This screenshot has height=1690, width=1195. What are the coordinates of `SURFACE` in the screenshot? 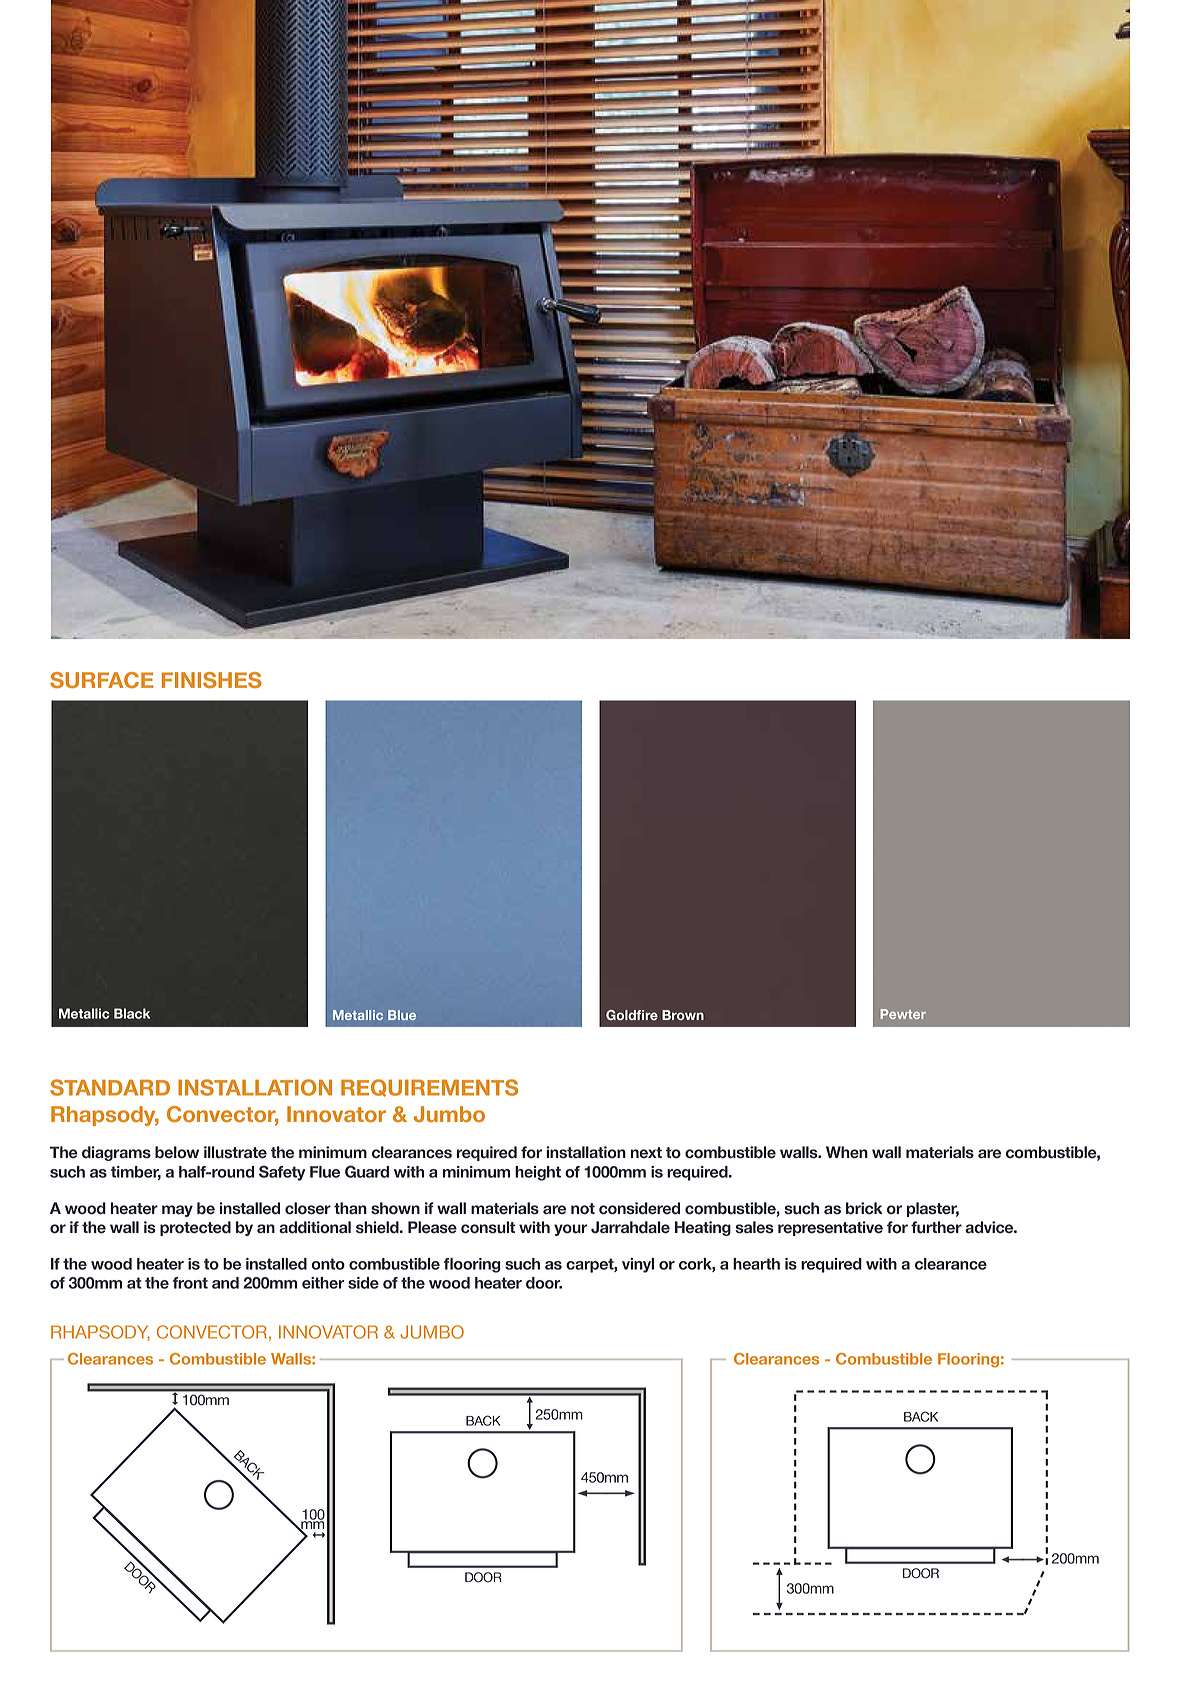 It's located at (101, 680).
